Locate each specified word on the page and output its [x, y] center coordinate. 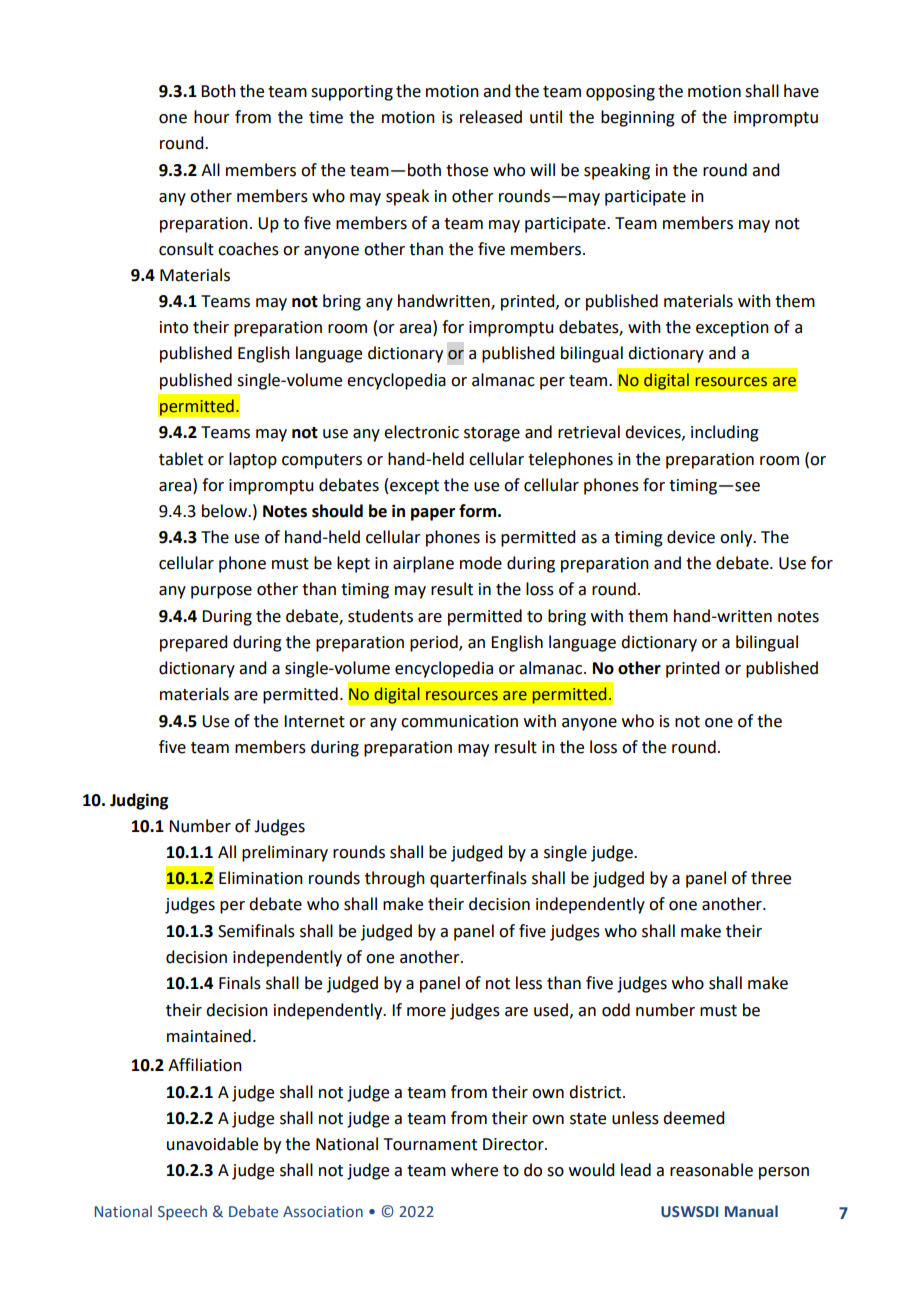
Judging [139, 801]
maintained [209, 1036]
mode [481, 563]
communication [459, 721]
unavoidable [212, 1144]
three [771, 878]
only [737, 538]
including [725, 433]
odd [616, 1010]
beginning [638, 118]
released [491, 117]
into [174, 327]
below [225, 511]
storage [492, 434]
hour [212, 117]
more [426, 1012]
